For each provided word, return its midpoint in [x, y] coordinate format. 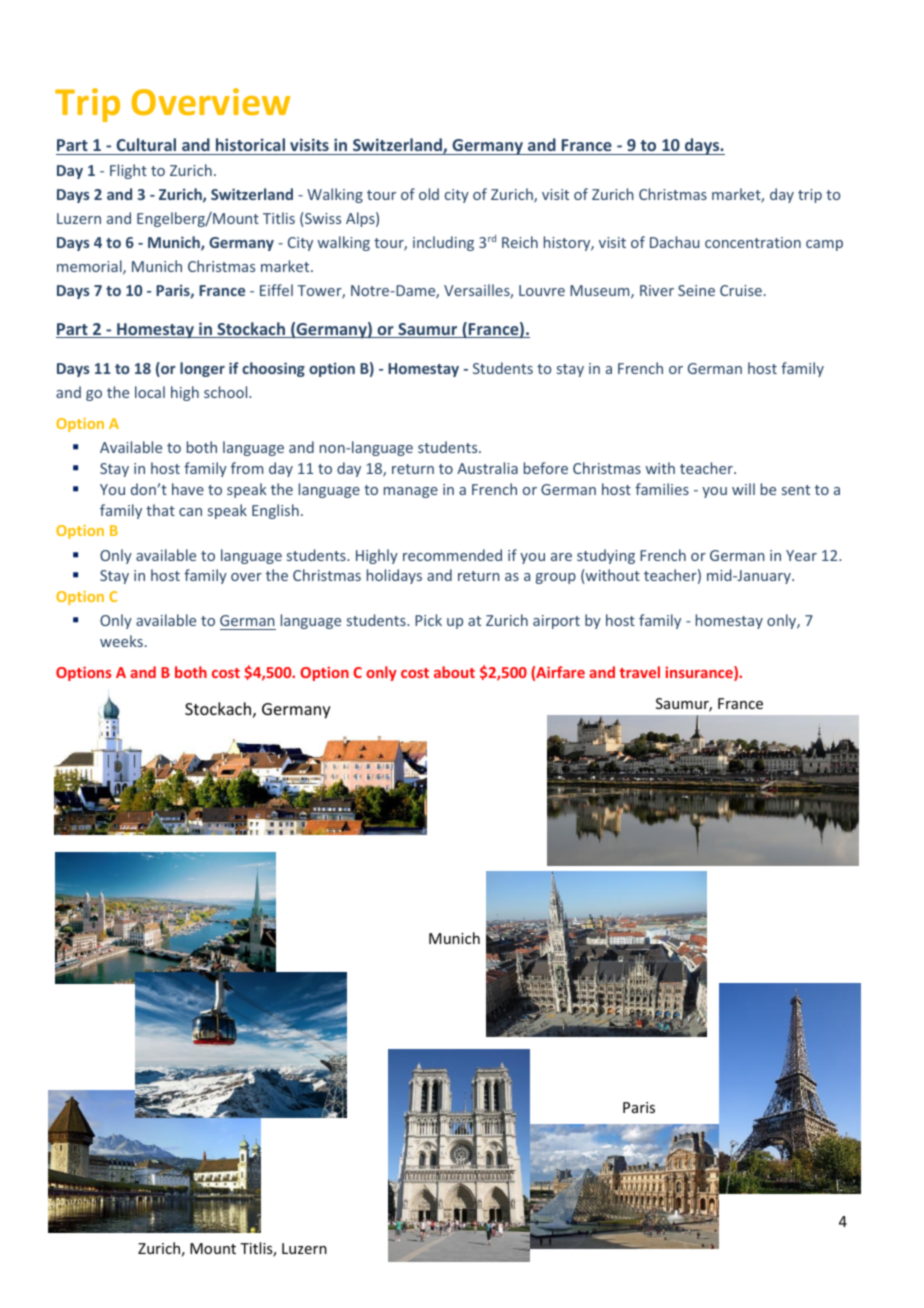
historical [250, 144]
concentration [753, 242]
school [227, 392]
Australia [487, 468]
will [743, 489]
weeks [121, 641]
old [429, 194]
